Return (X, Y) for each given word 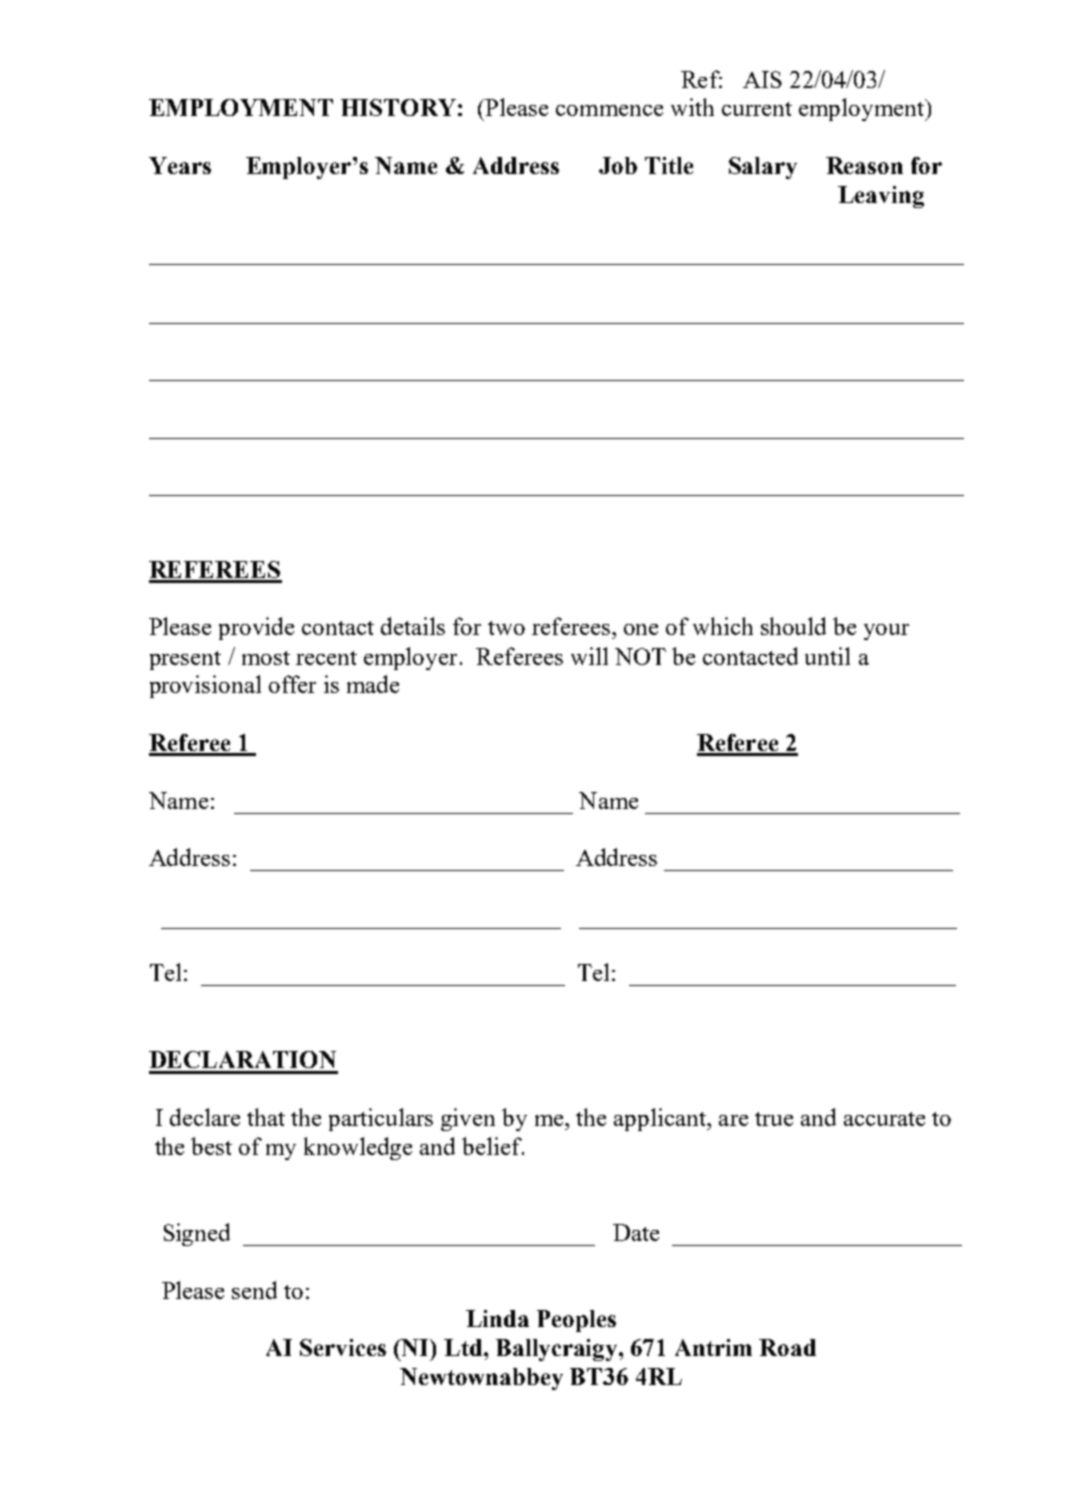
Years (180, 165)
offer (292, 684)
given (468, 1119)
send (254, 1290)
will (589, 656)
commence (609, 110)
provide (256, 628)
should (793, 626)
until (827, 656)
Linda (497, 1318)
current (757, 109)
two (506, 628)
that (266, 1117)
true (774, 1119)
